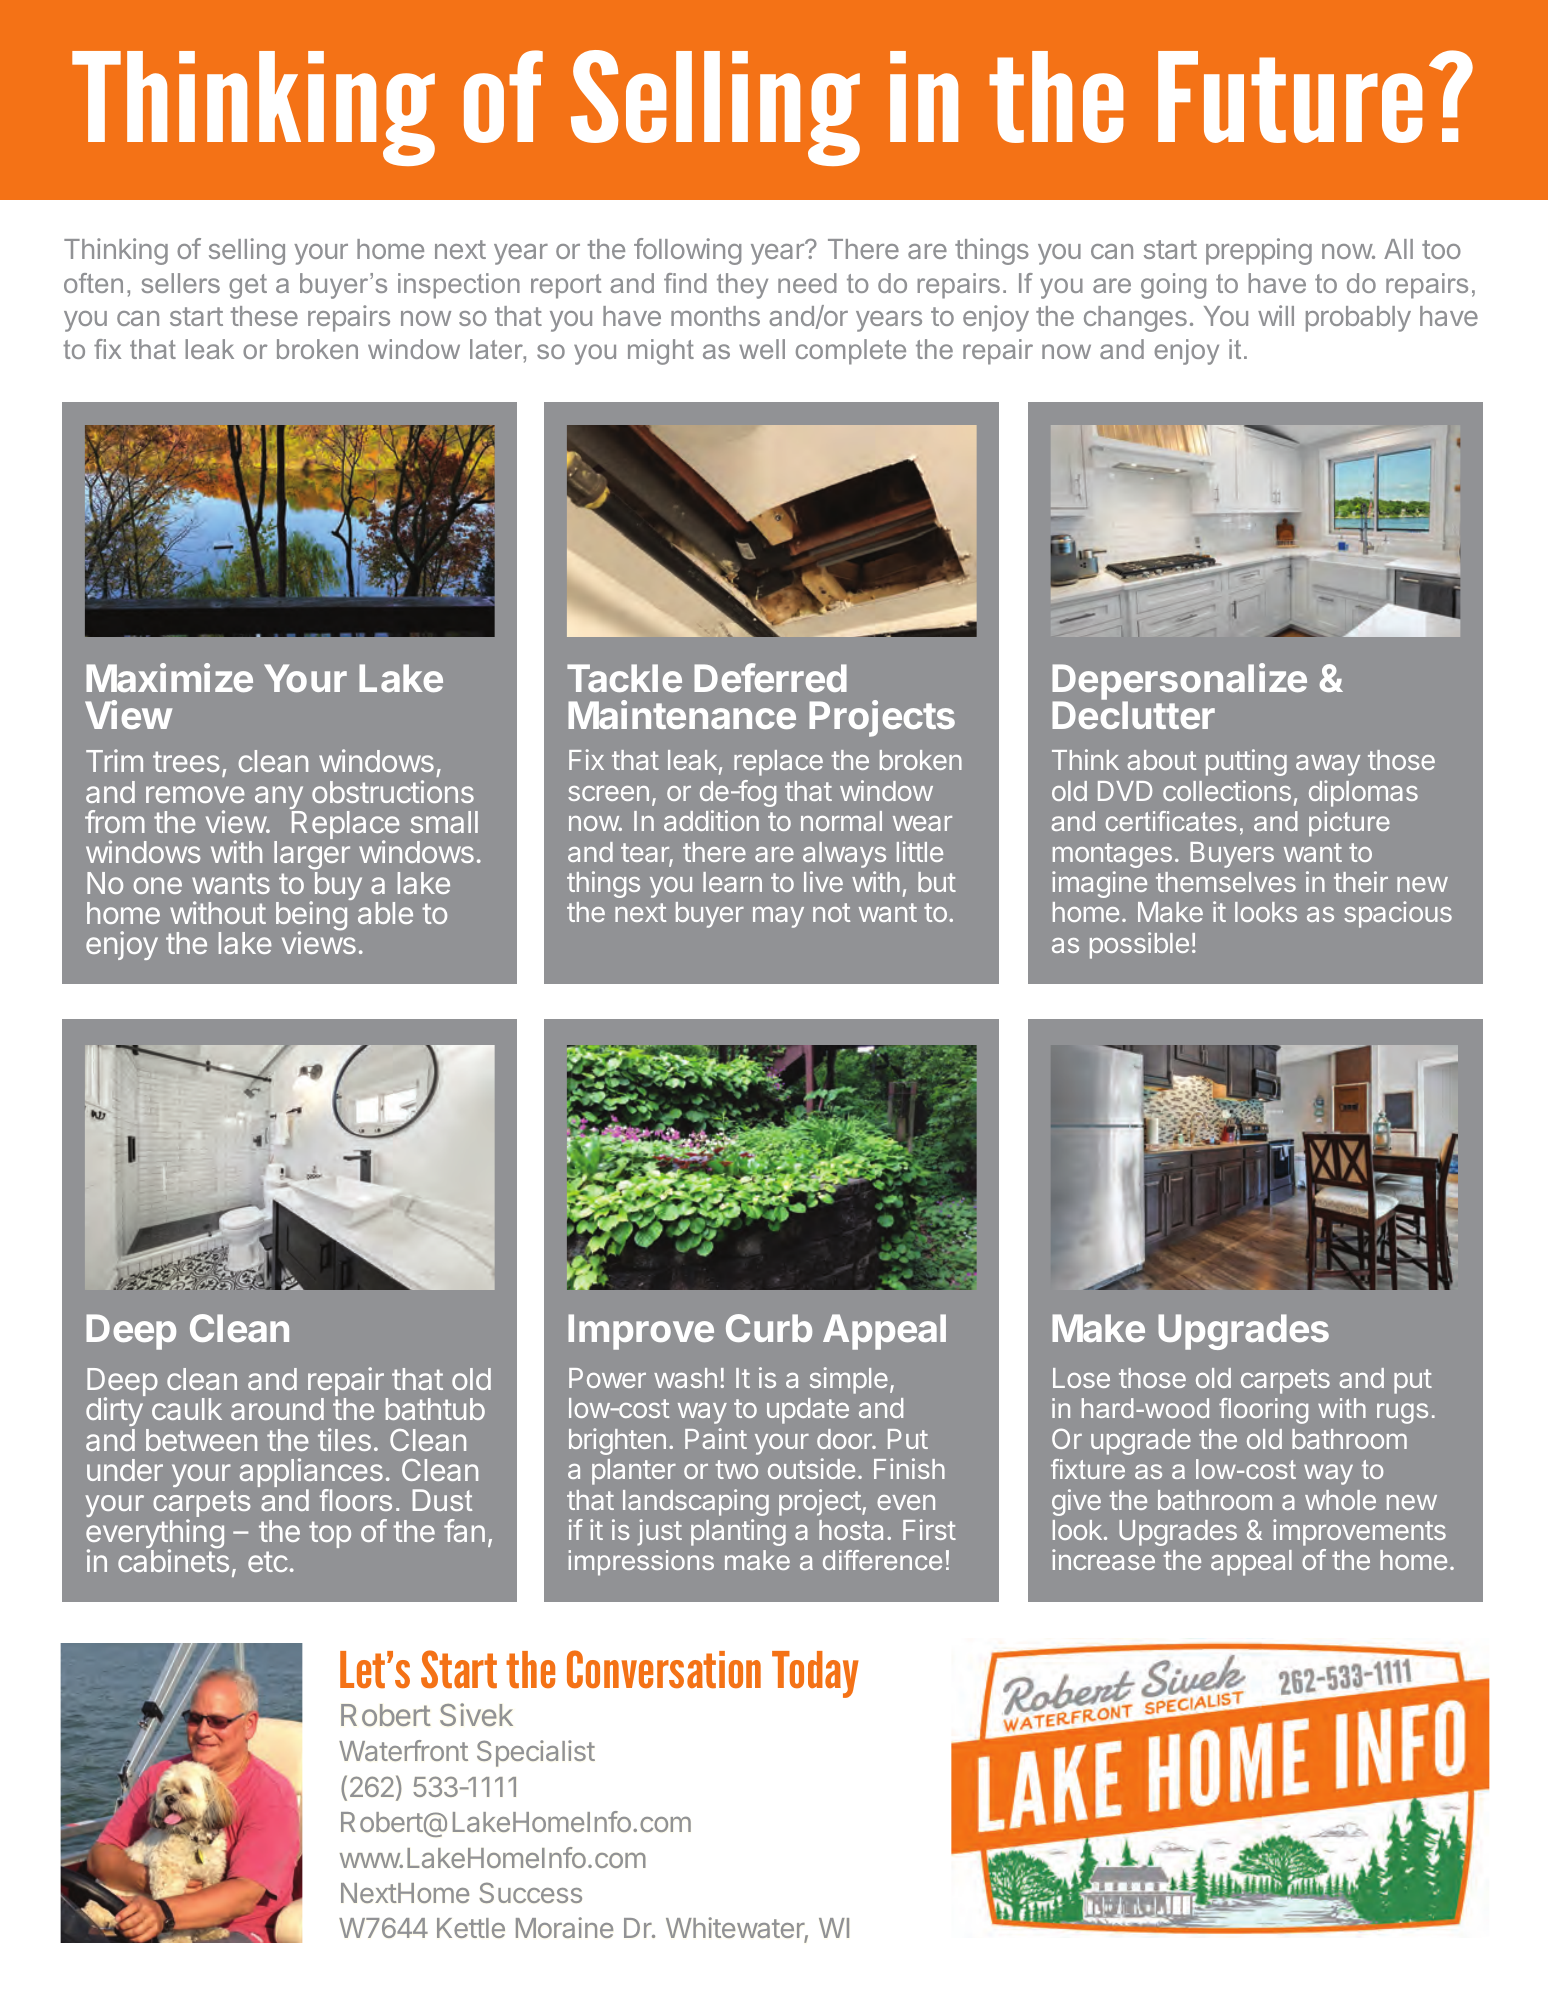  I want to click on following, so click(687, 251).
